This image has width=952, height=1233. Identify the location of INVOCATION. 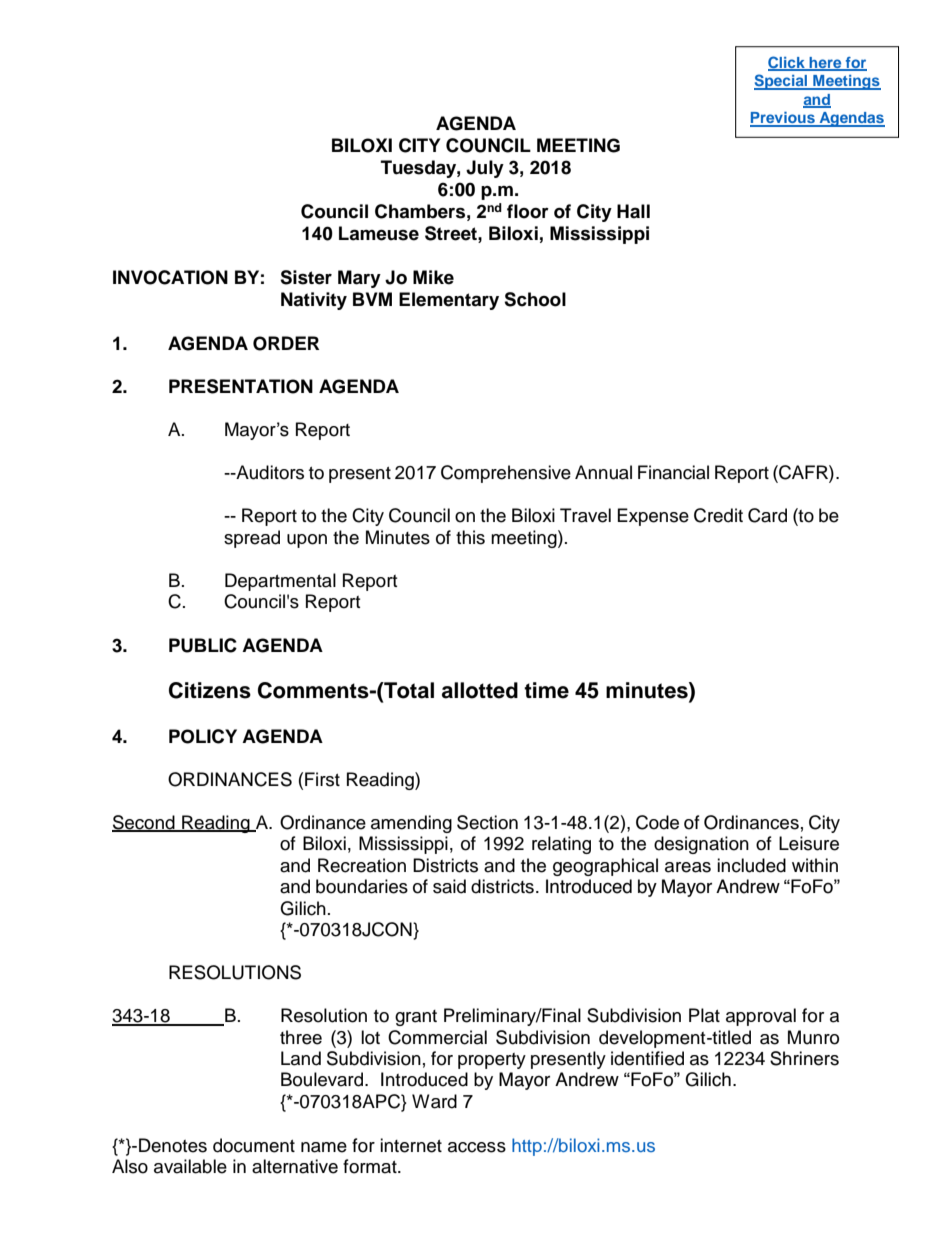
(170, 277).
